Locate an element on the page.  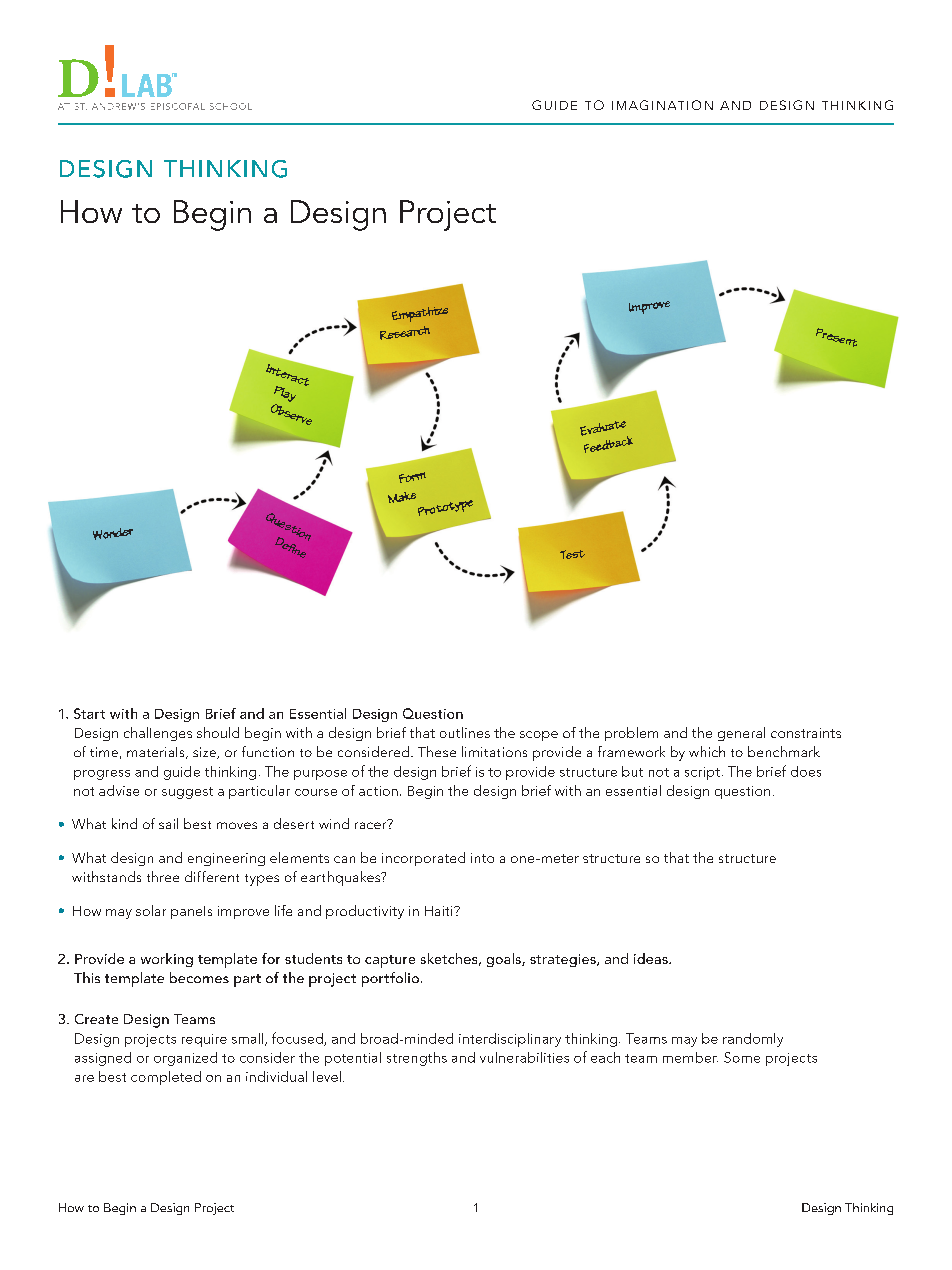
outlines is located at coordinates (465, 732).
